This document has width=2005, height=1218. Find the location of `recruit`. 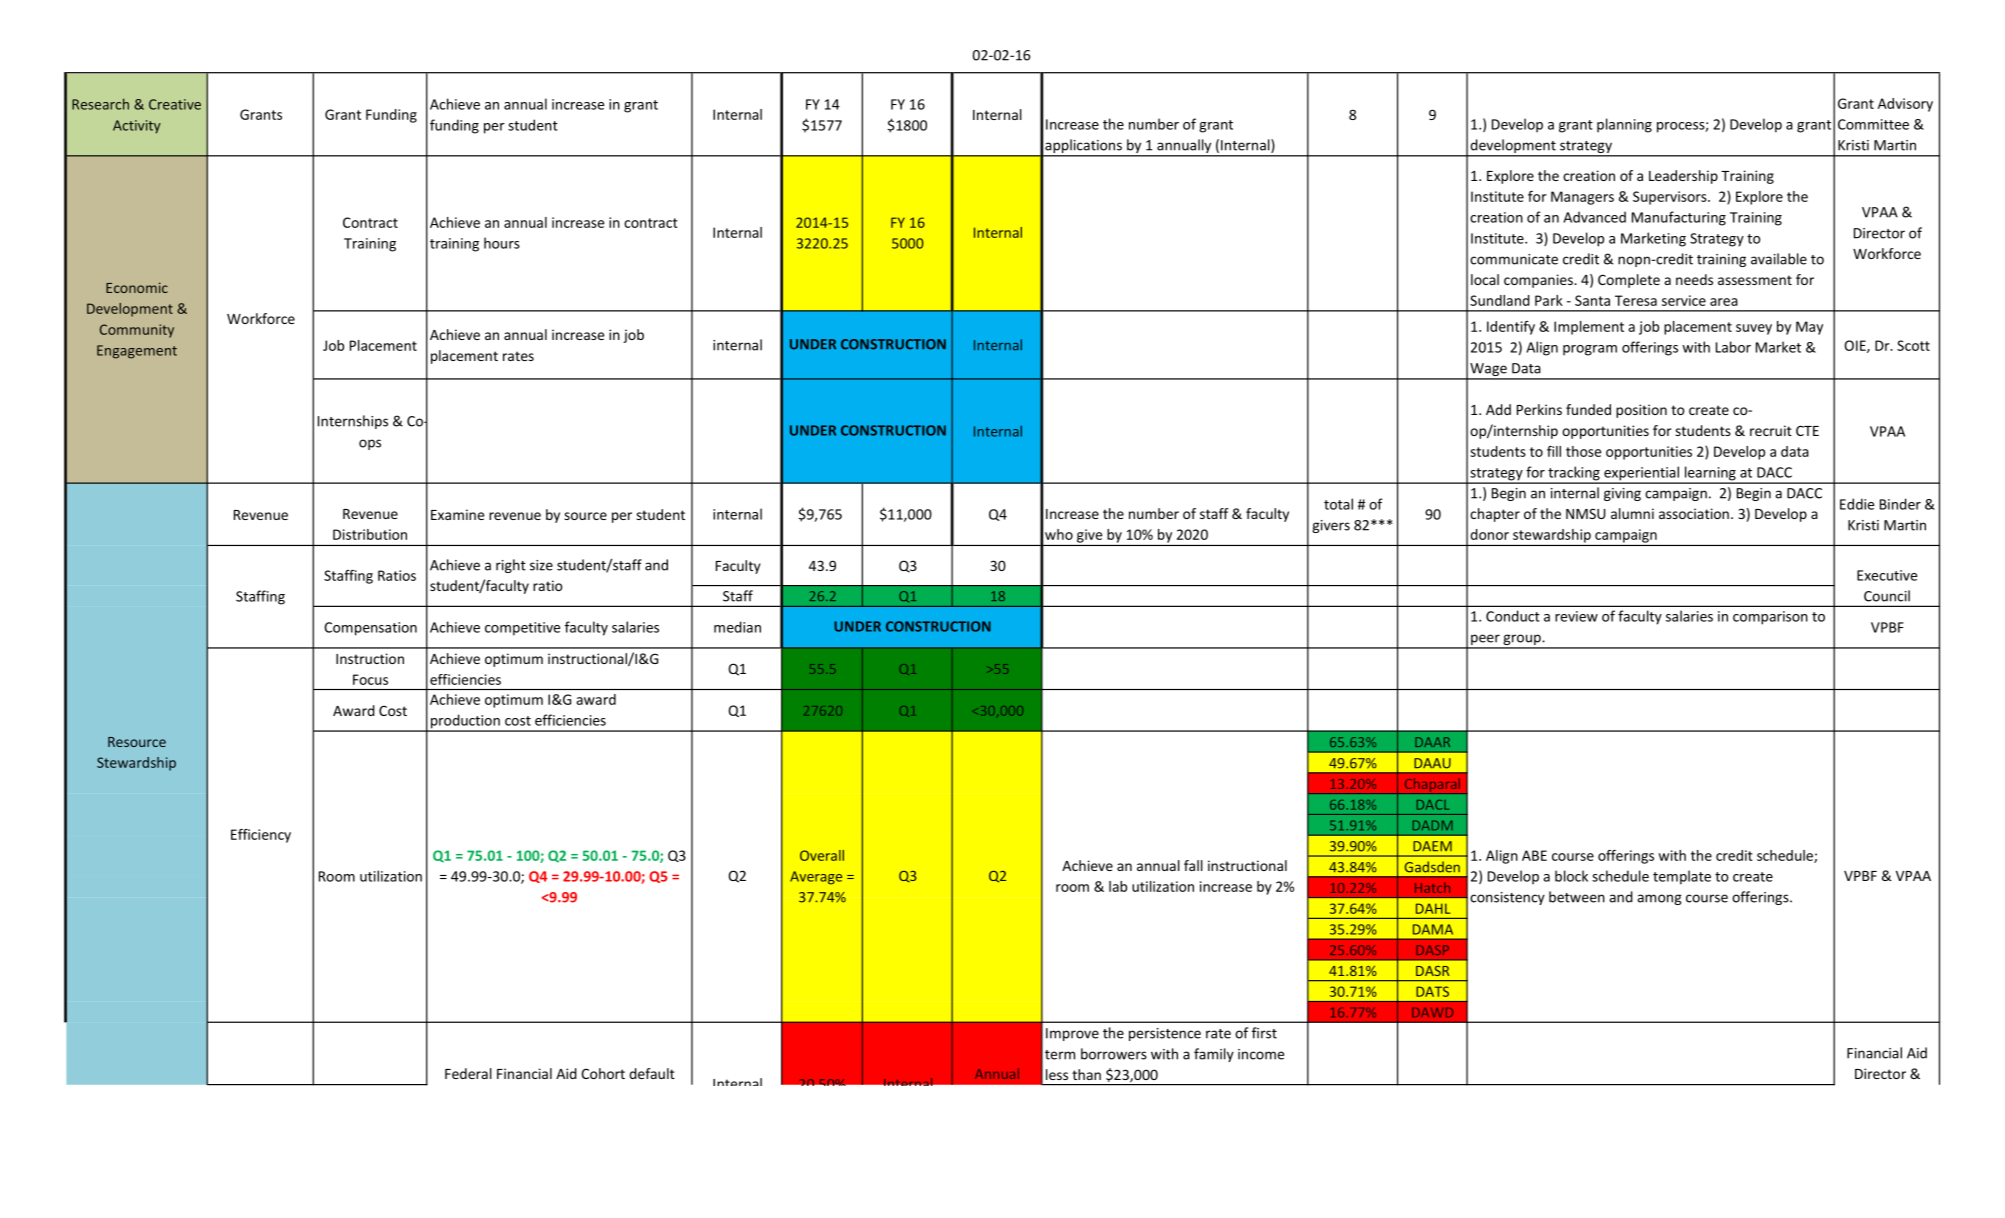

recruit is located at coordinates (1771, 430).
